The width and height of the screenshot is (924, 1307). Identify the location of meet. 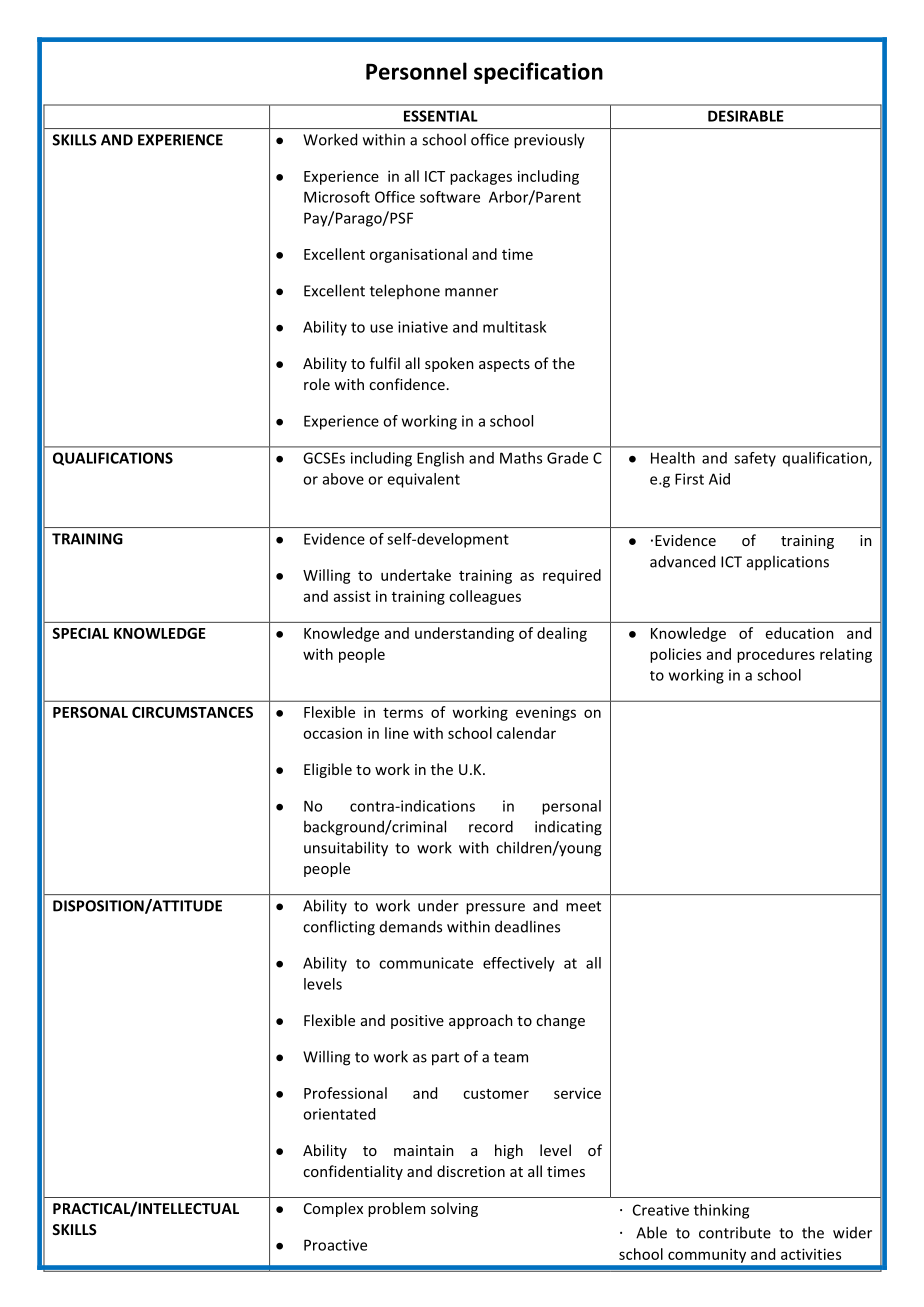
(583, 906).
